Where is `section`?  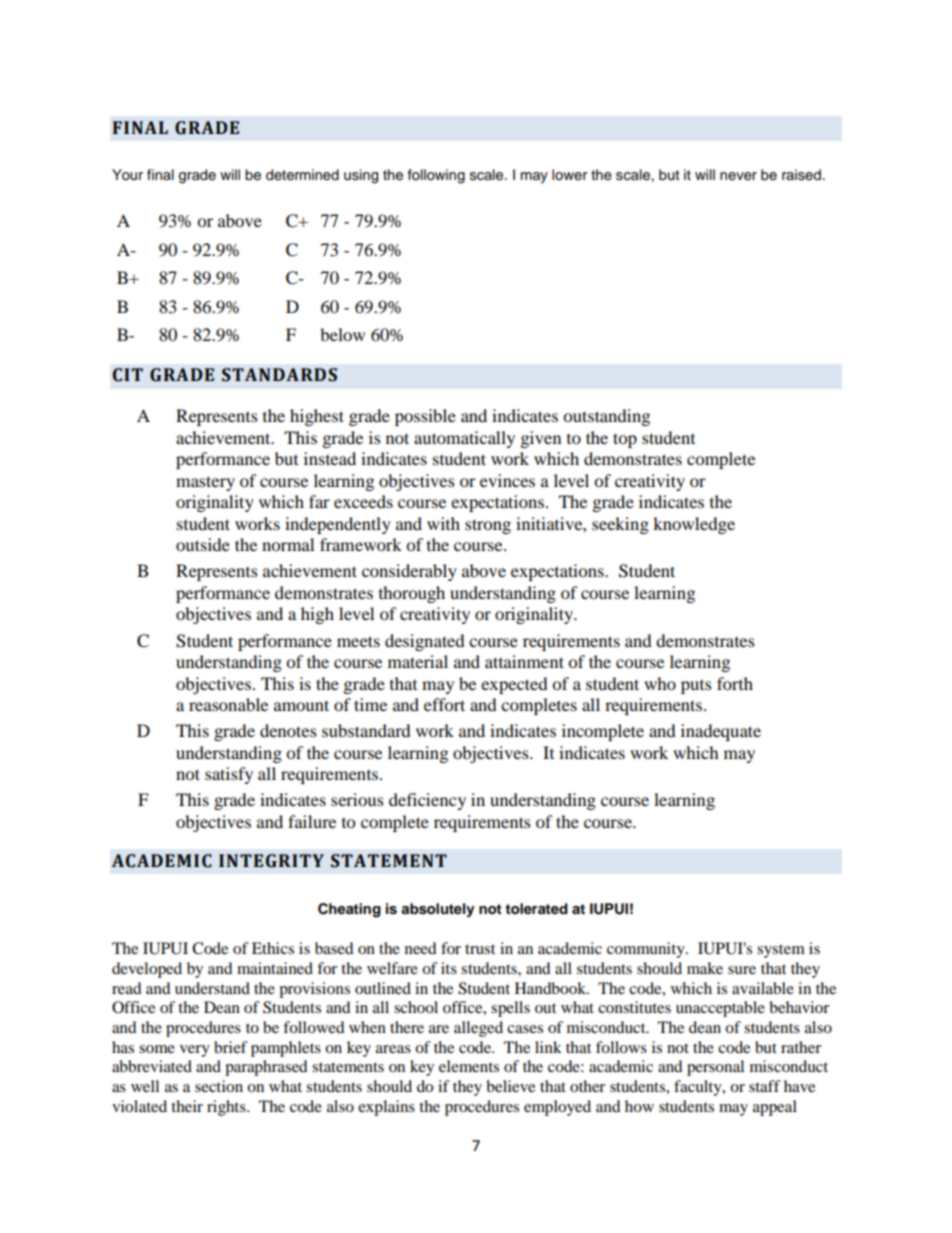
section is located at coordinates (219, 1086).
